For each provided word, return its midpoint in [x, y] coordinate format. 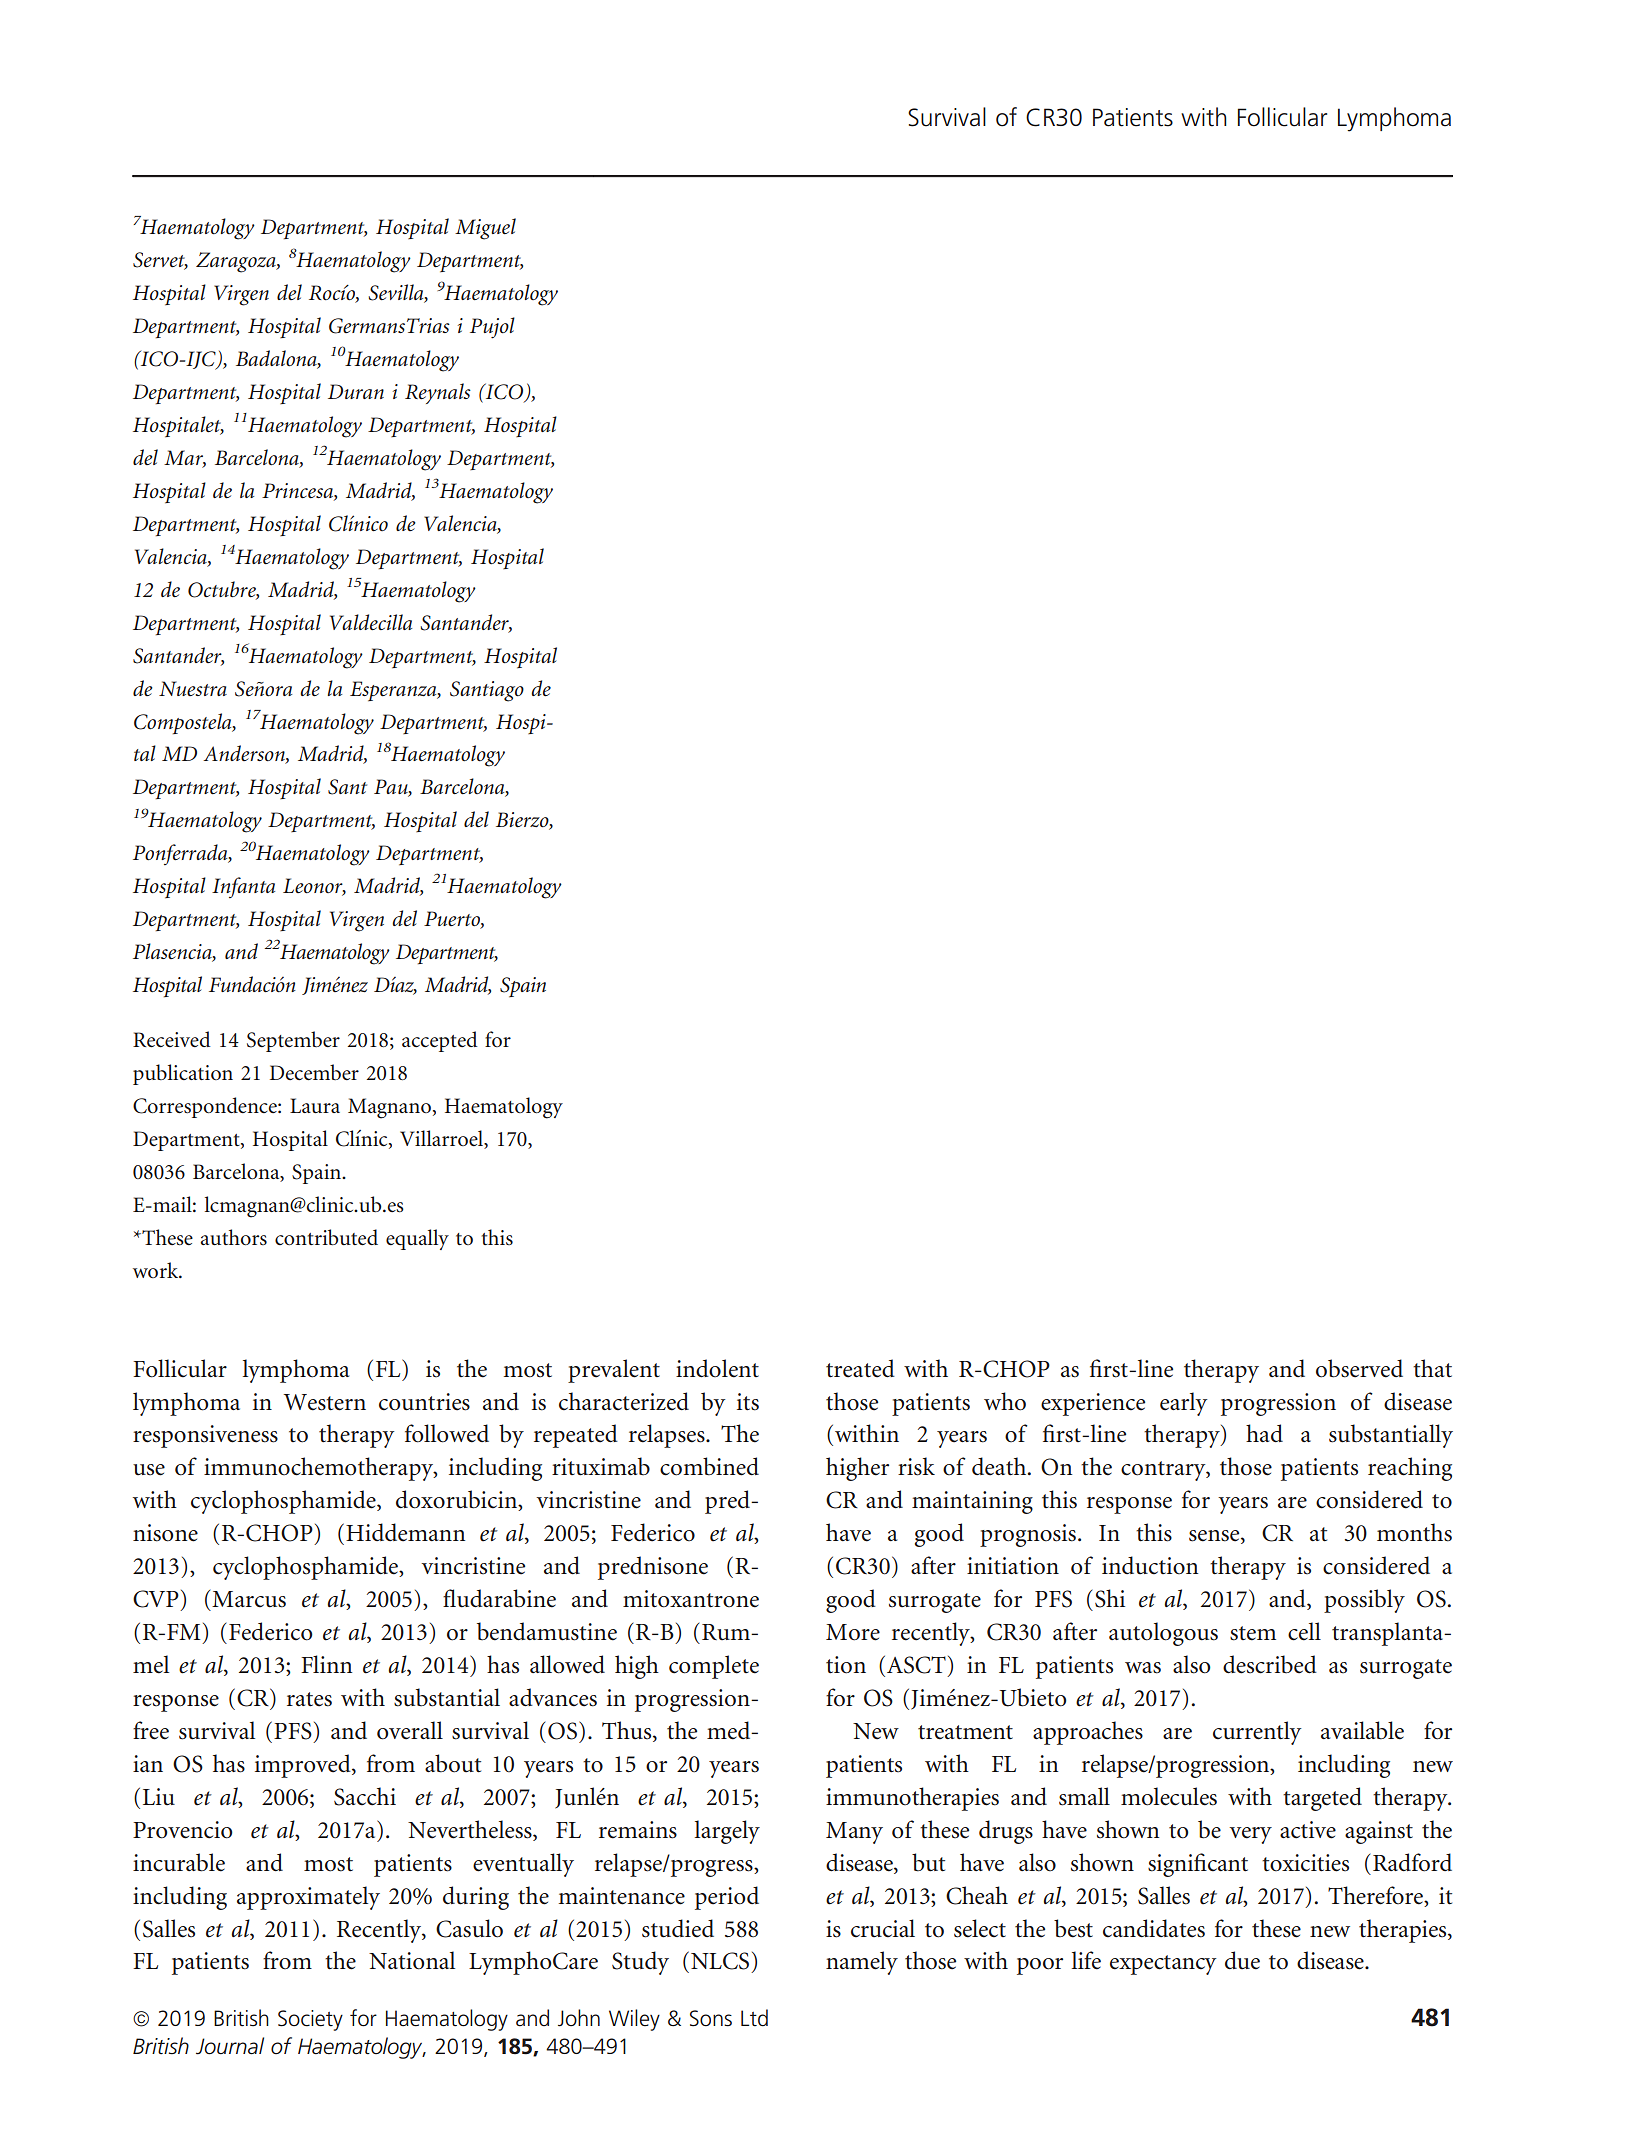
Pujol [492, 328]
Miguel [485, 229]
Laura [315, 1105]
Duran [356, 391]
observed [1359, 1368]
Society [310, 2020]
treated [860, 1368]
